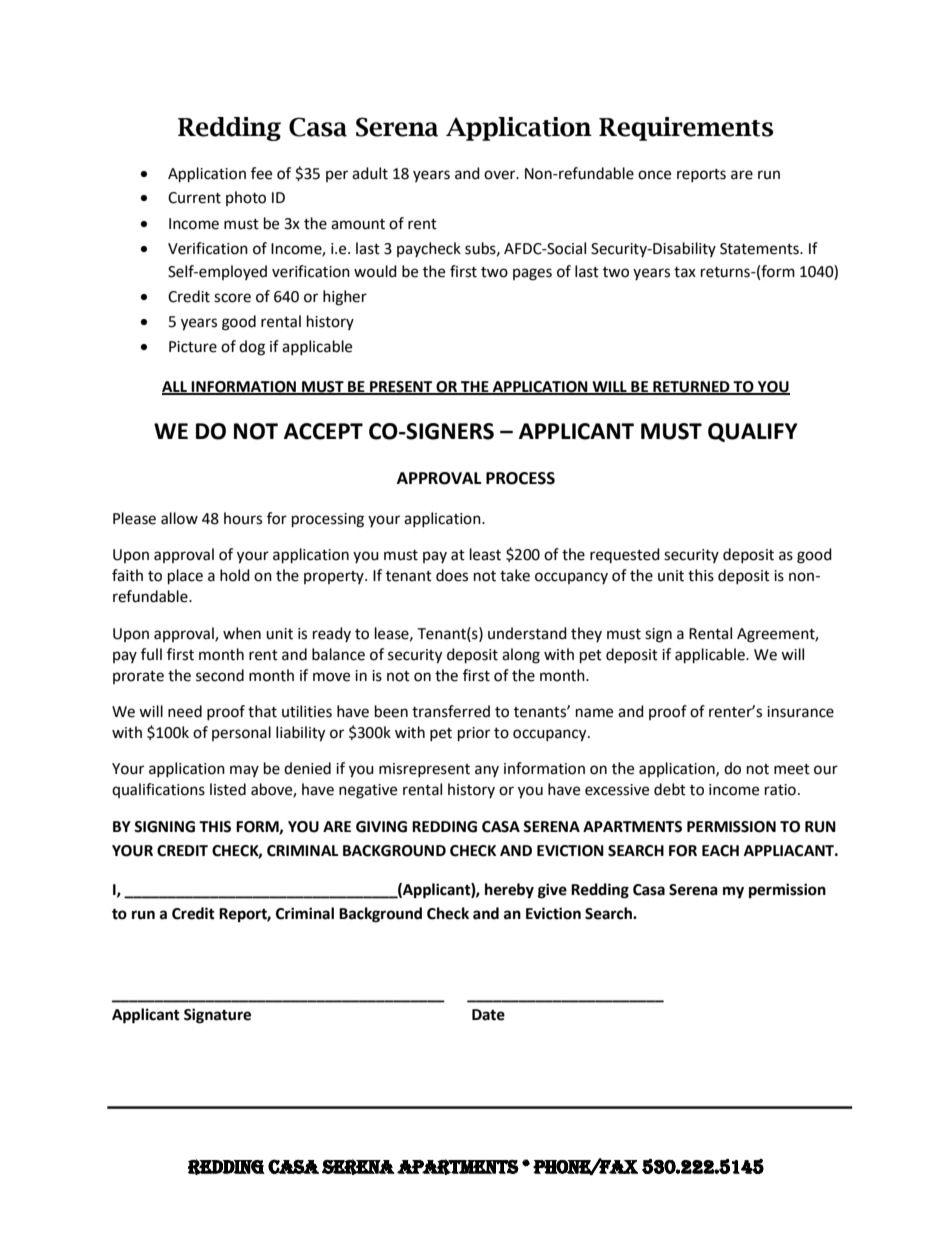 This screenshot has height=1233, width=952. Describe the element at coordinates (720, 851) in the screenshot. I see `EACH` at that location.
